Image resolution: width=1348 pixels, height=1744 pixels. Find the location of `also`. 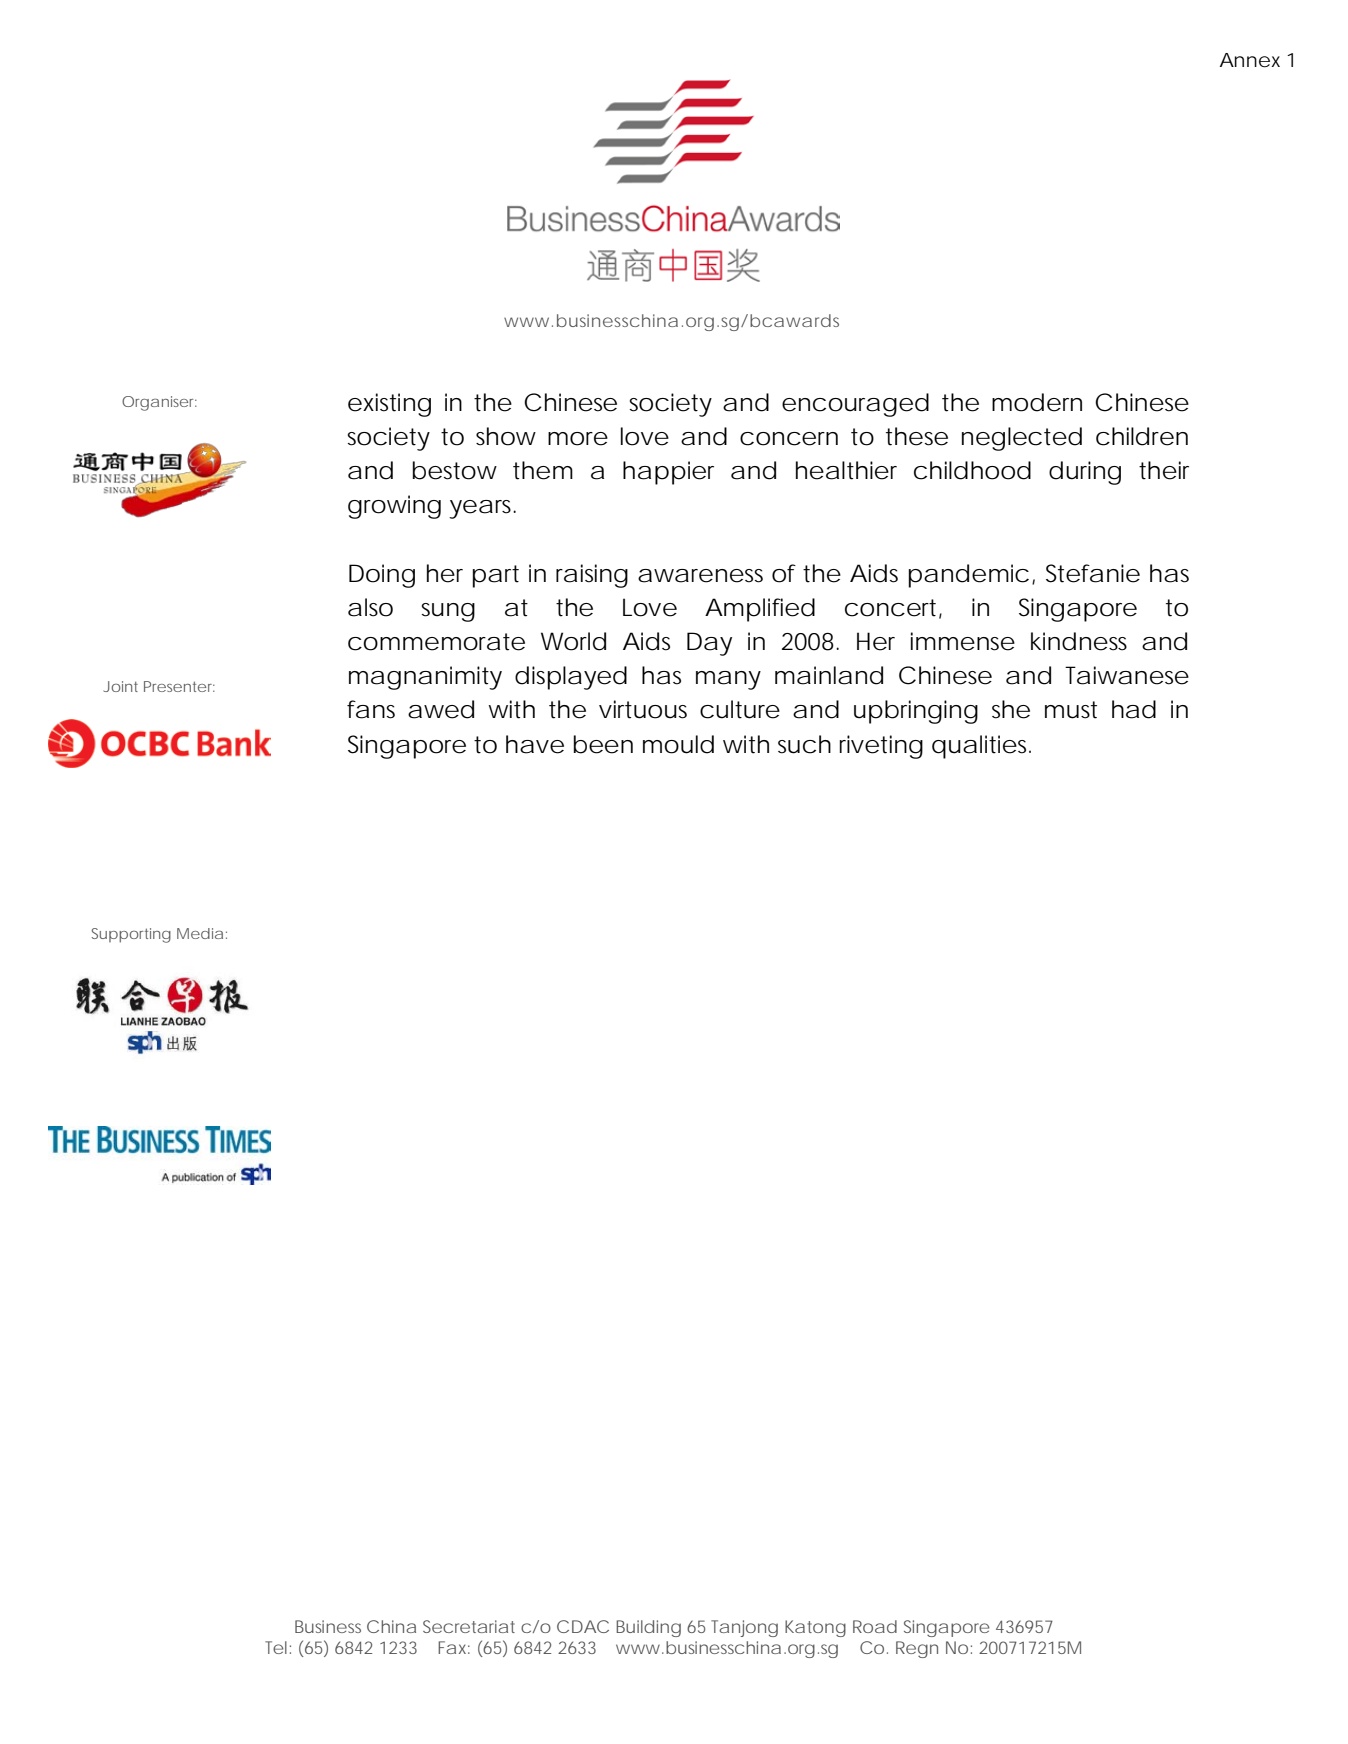

also is located at coordinates (370, 607).
